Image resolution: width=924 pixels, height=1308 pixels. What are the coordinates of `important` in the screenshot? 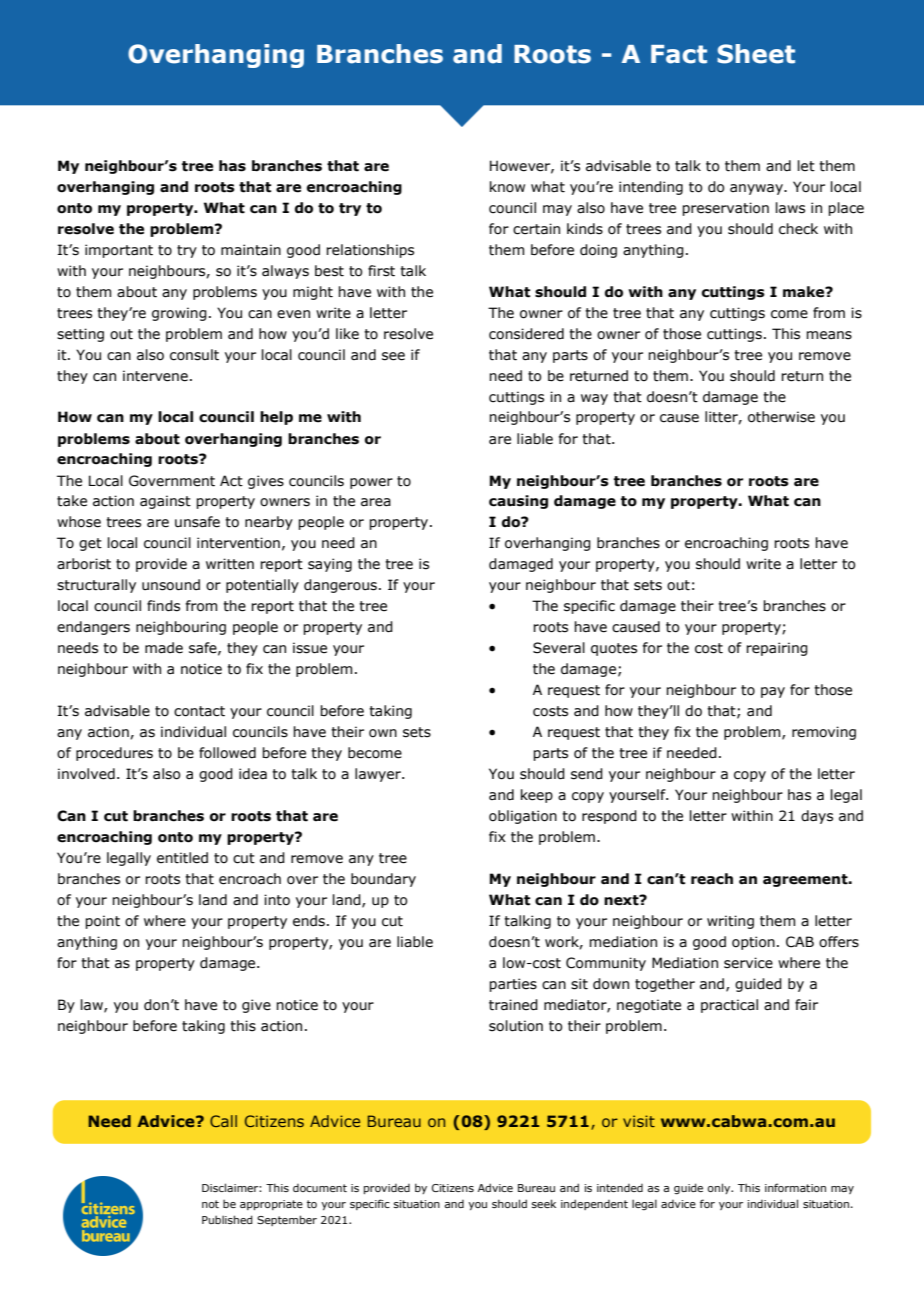 It's located at (119, 251).
